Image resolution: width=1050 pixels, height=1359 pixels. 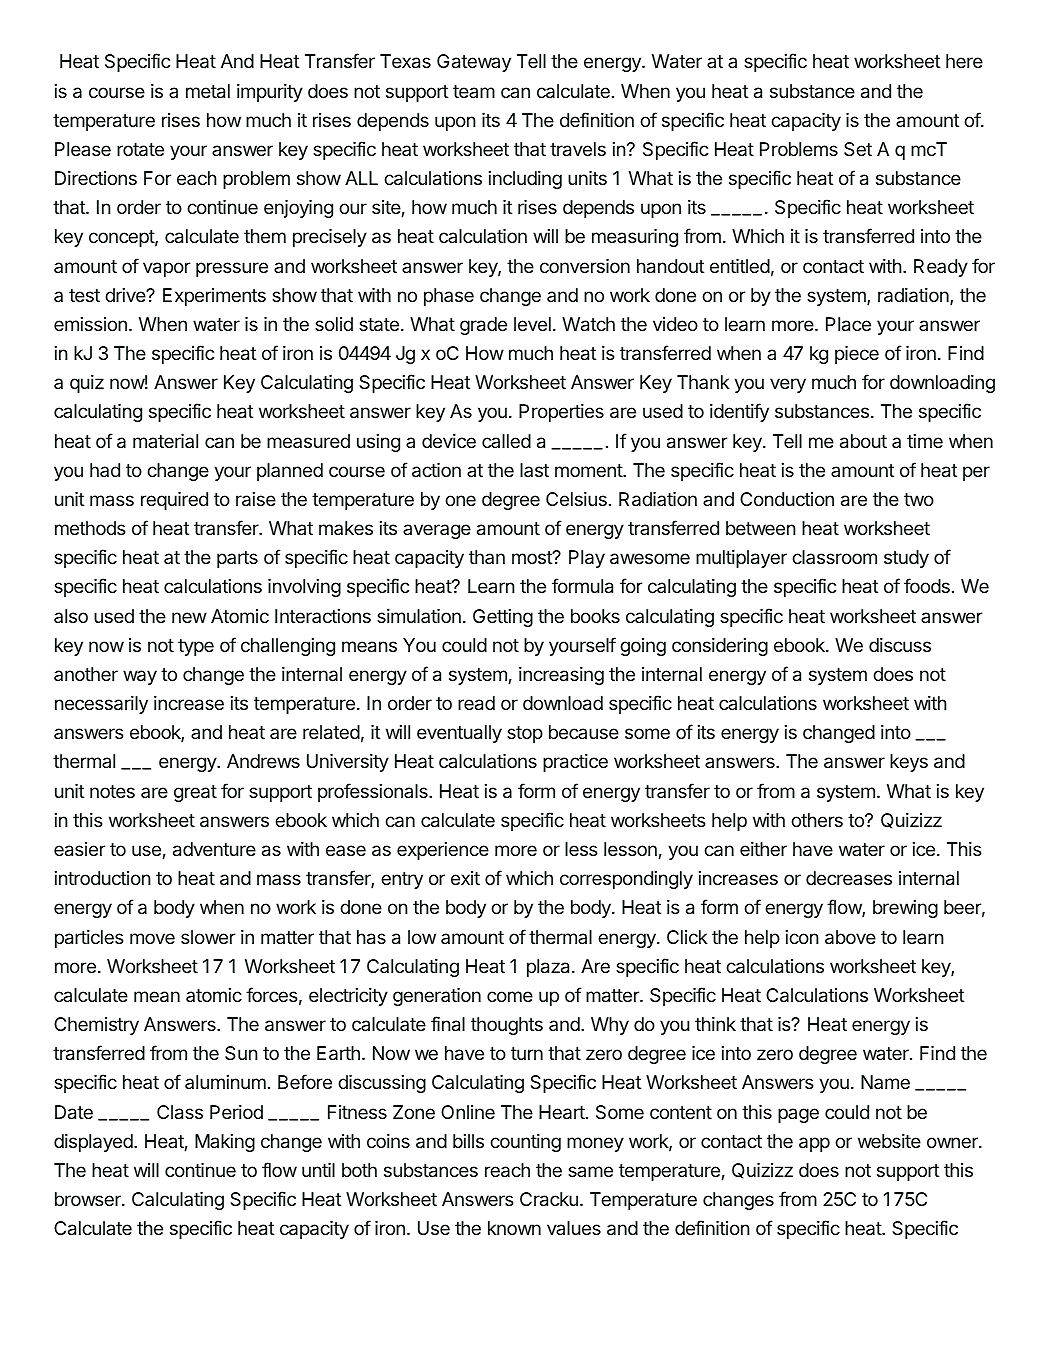 I want to click on plaza, so click(x=550, y=968).
